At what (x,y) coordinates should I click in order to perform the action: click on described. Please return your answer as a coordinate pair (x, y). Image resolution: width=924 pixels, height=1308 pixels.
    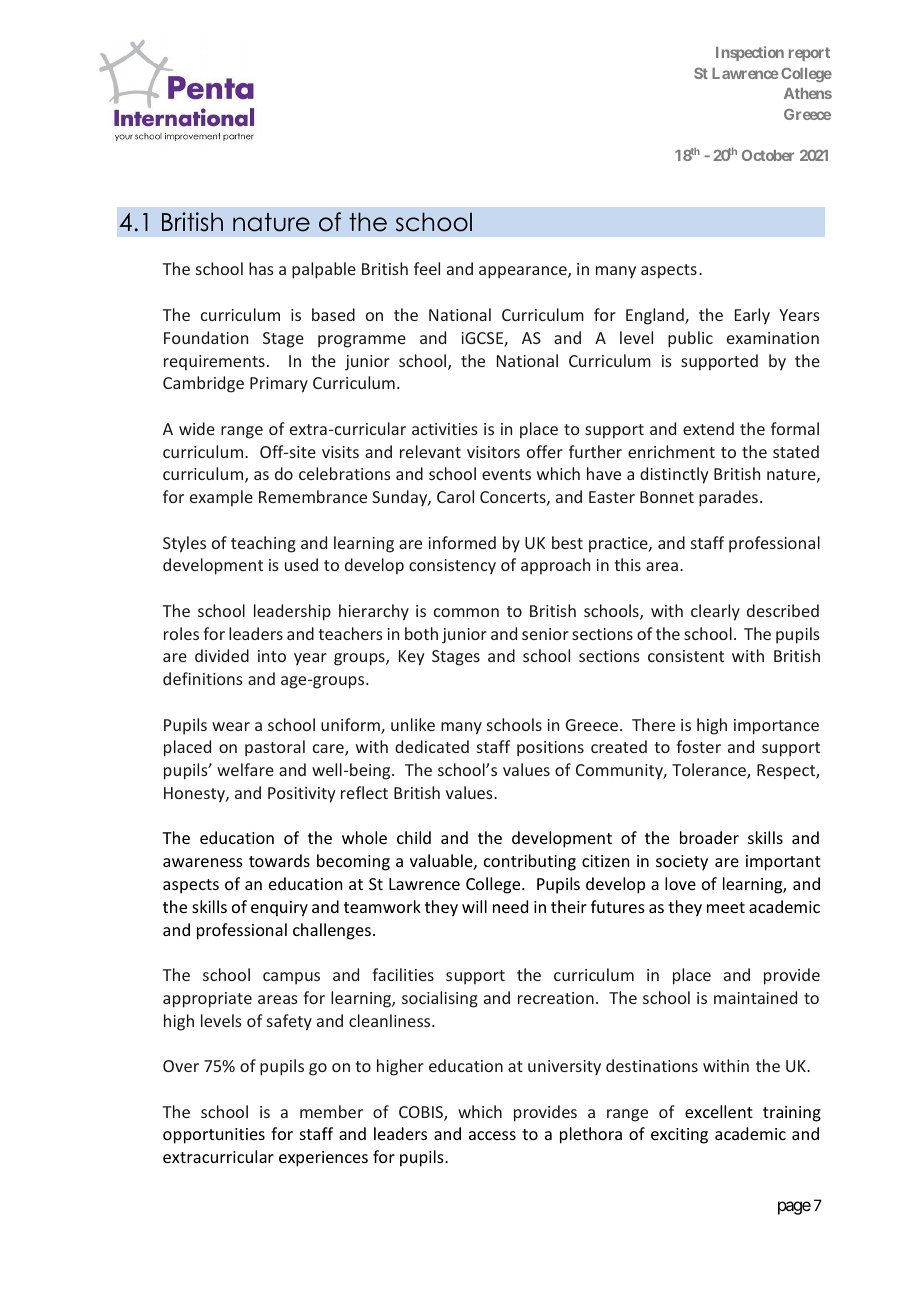
    Looking at the image, I should click on (783, 610).
